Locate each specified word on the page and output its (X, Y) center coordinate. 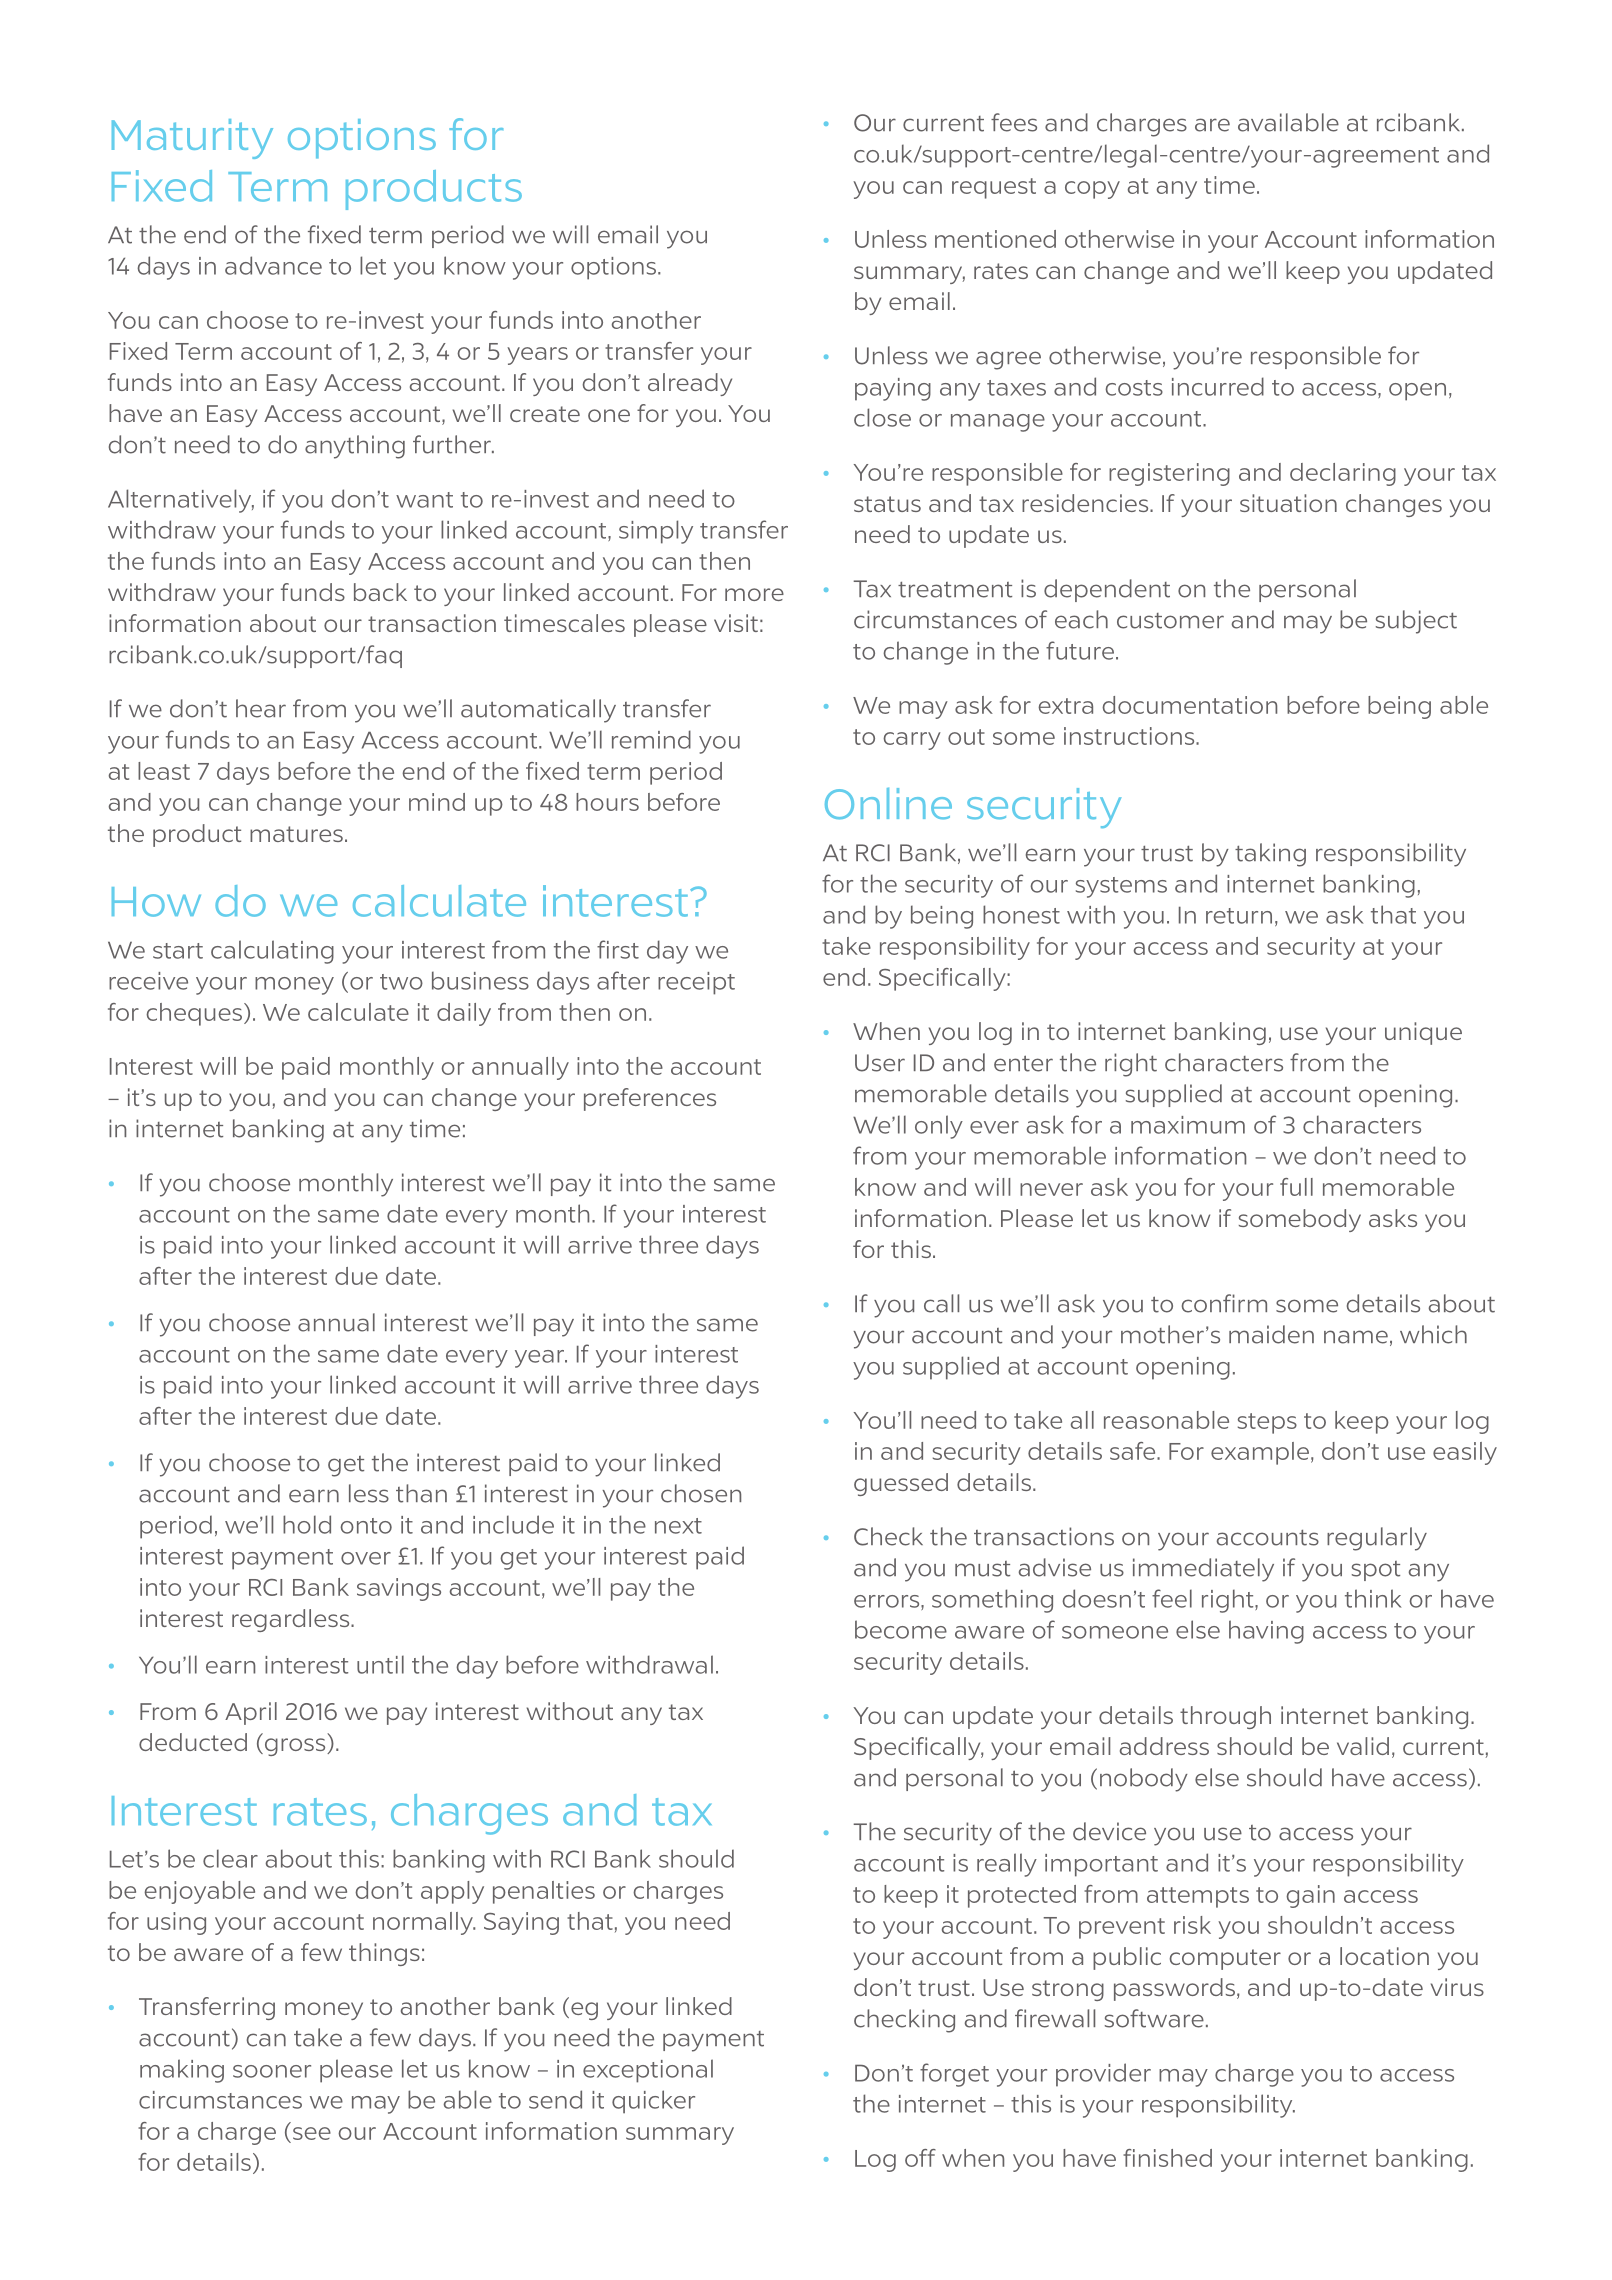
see (312, 2133)
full (1296, 1187)
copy (1092, 190)
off (920, 2158)
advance (273, 265)
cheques (194, 1014)
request (994, 188)
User (880, 1063)
